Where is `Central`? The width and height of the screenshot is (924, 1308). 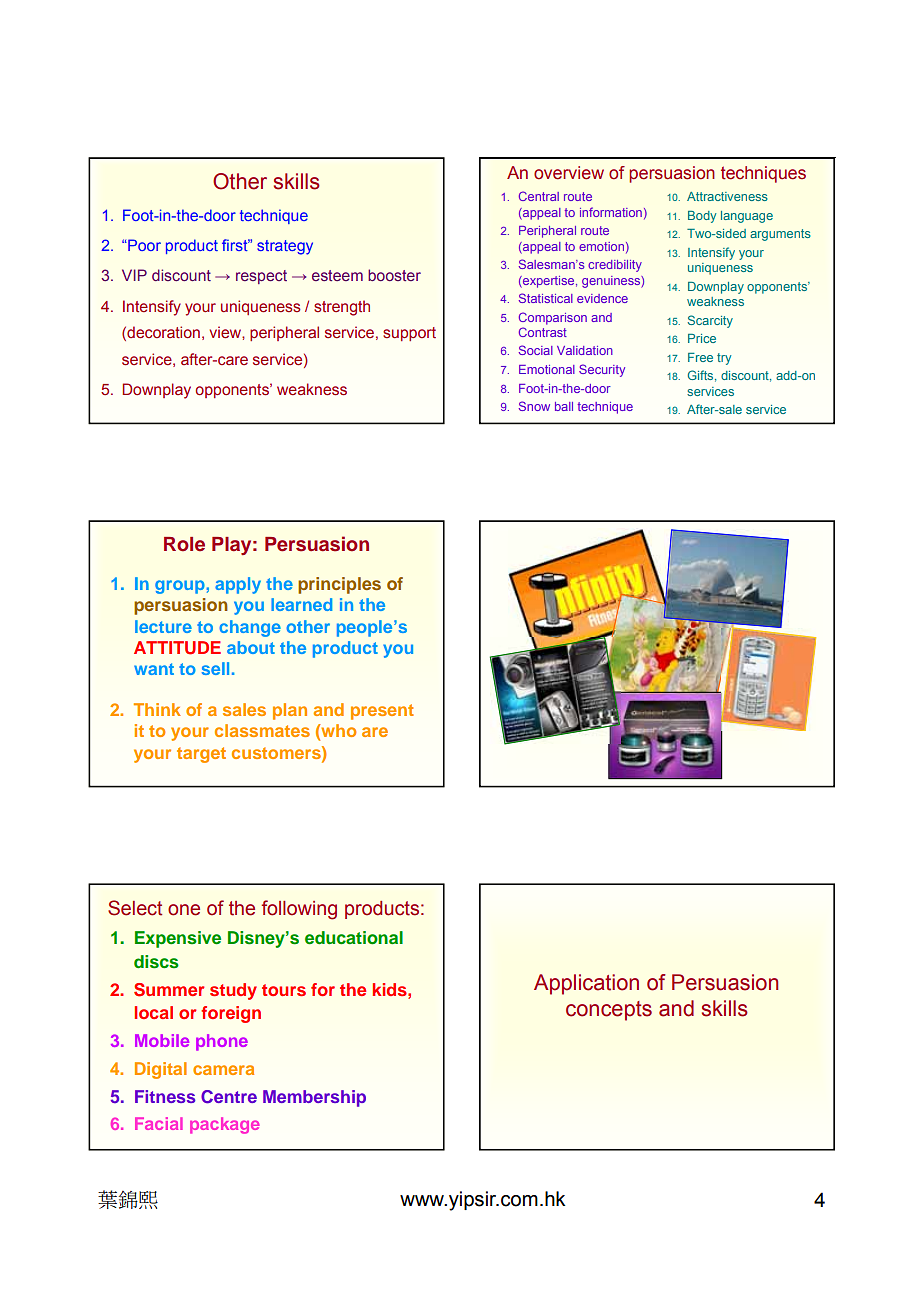
Central is located at coordinates (539, 196).
